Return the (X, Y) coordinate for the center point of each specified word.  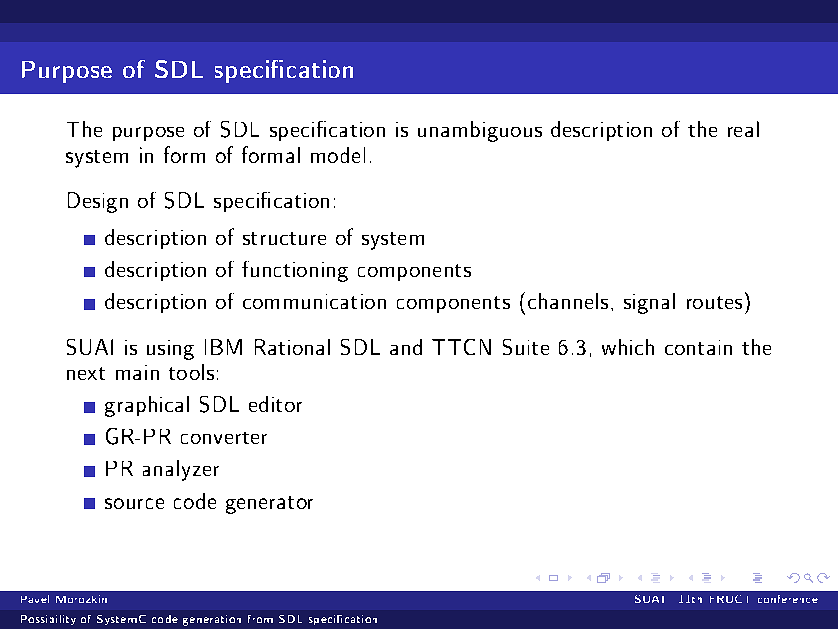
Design (98, 202)
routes (714, 302)
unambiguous (480, 131)
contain (698, 347)
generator (269, 505)
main (137, 372)
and (406, 347)
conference (788, 599)
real (743, 129)
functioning (295, 271)
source (134, 503)
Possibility (48, 620)
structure (284, 238)
